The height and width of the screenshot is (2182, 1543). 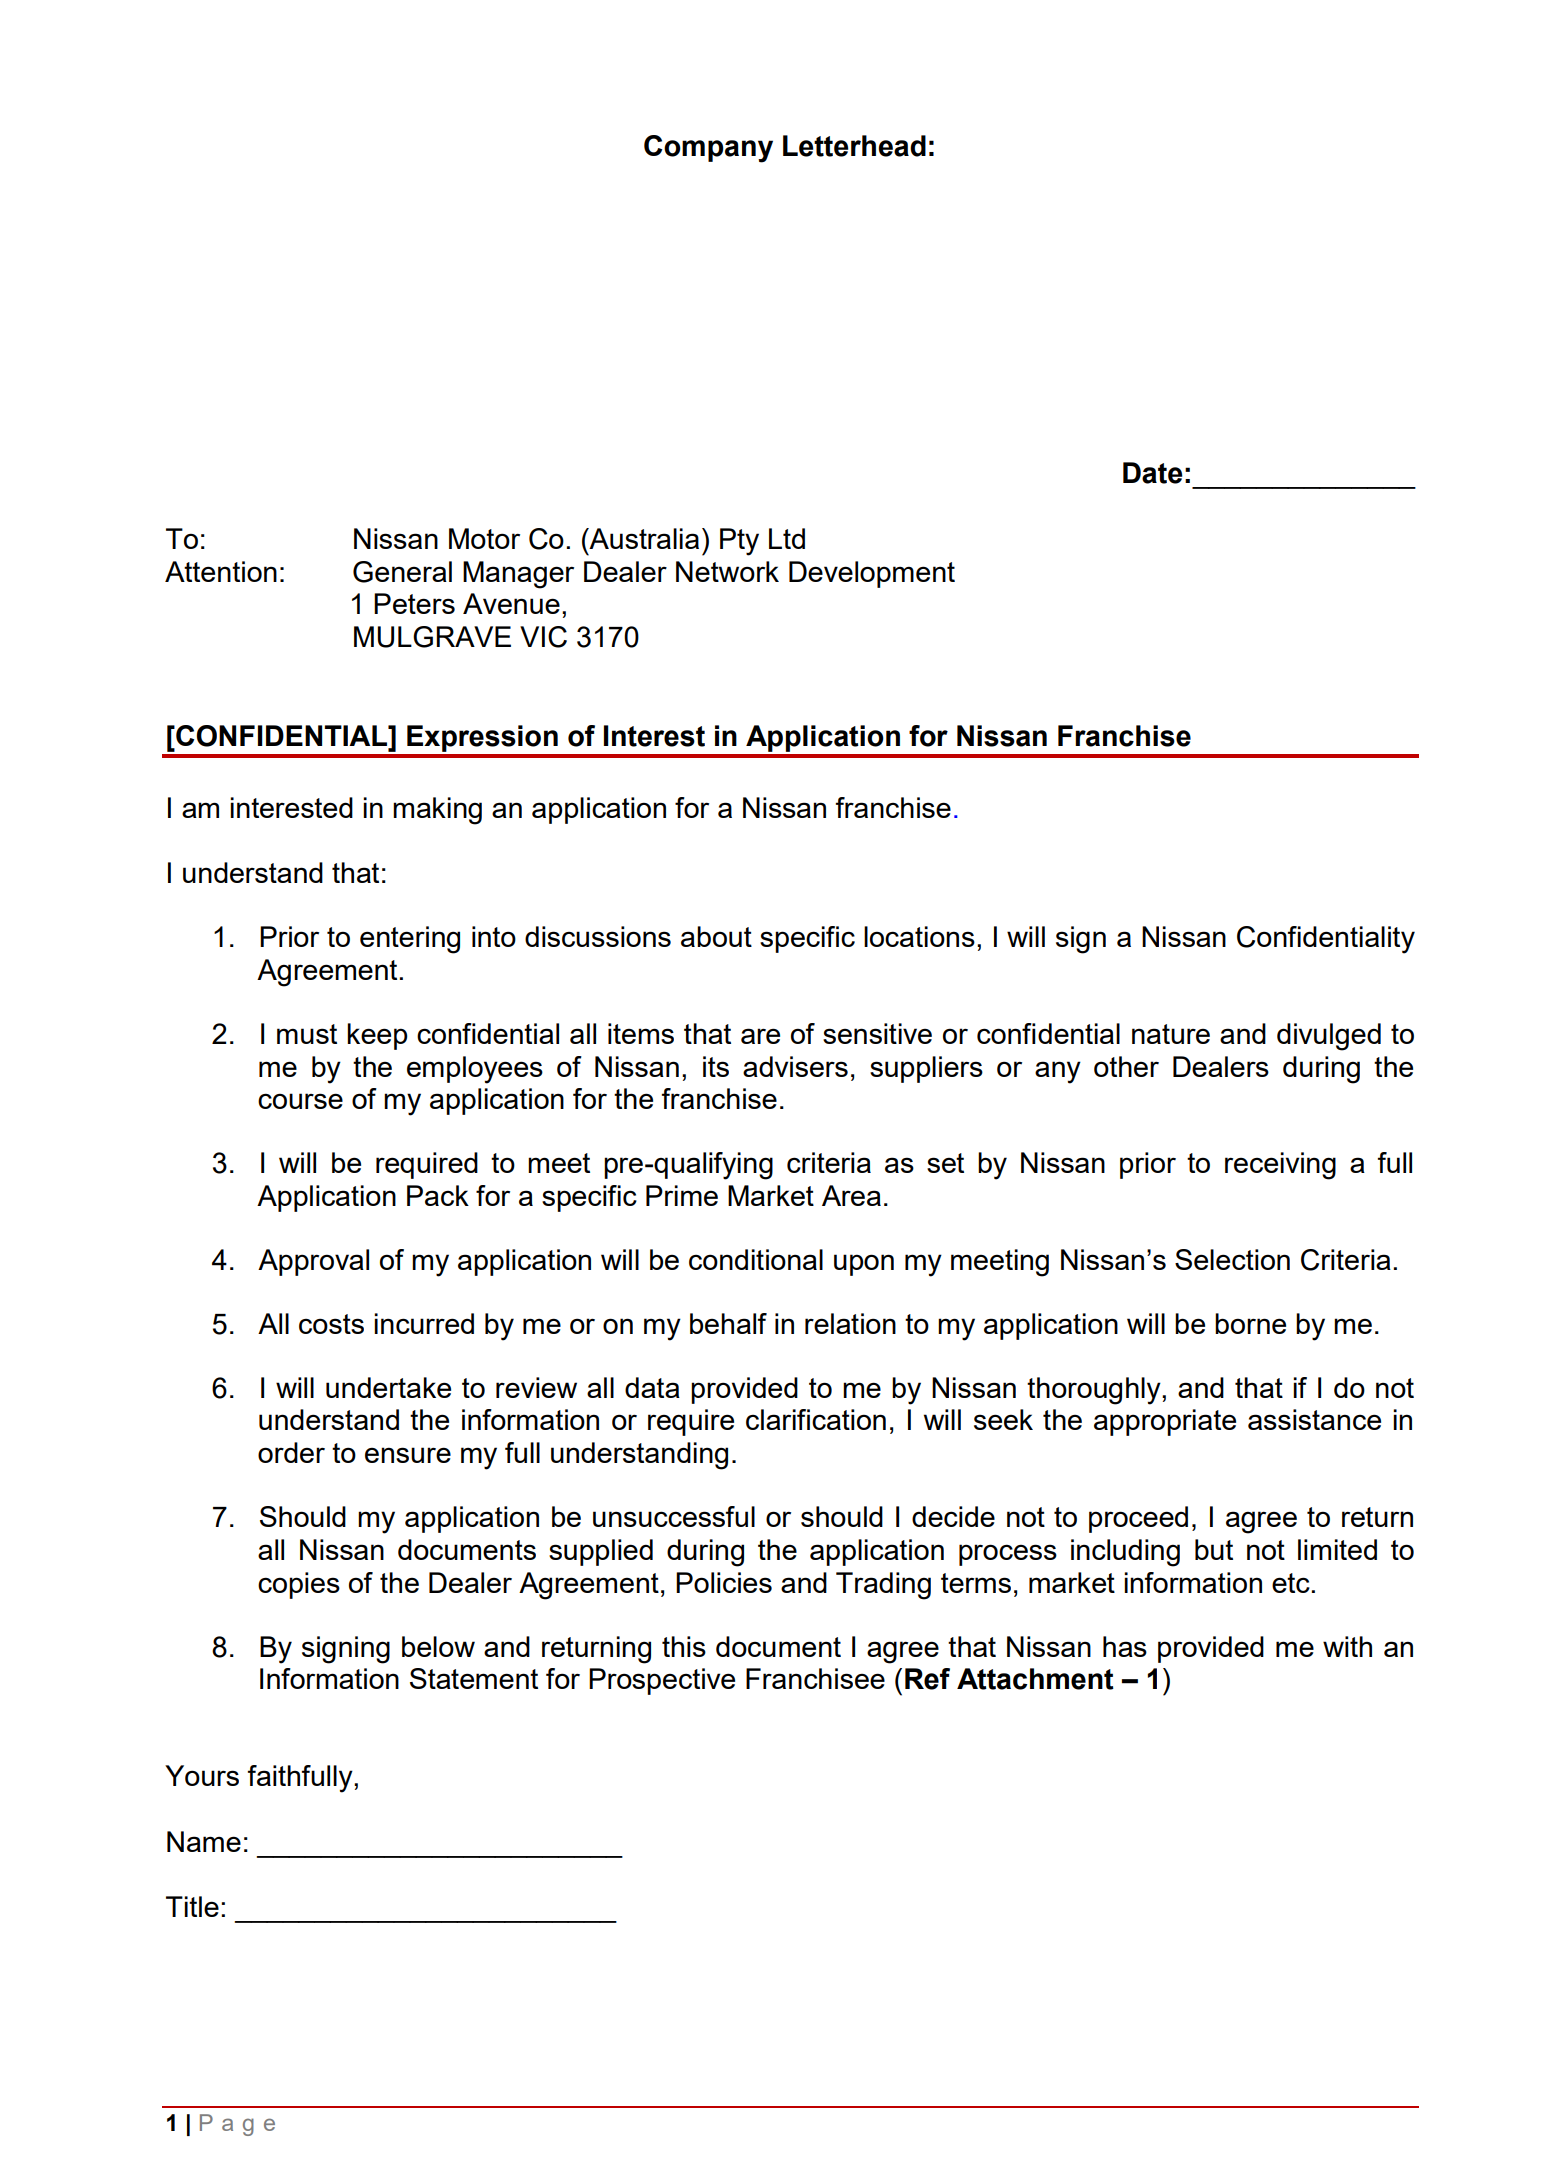 I want to click on behalf, so click(x=728, y=1323).
